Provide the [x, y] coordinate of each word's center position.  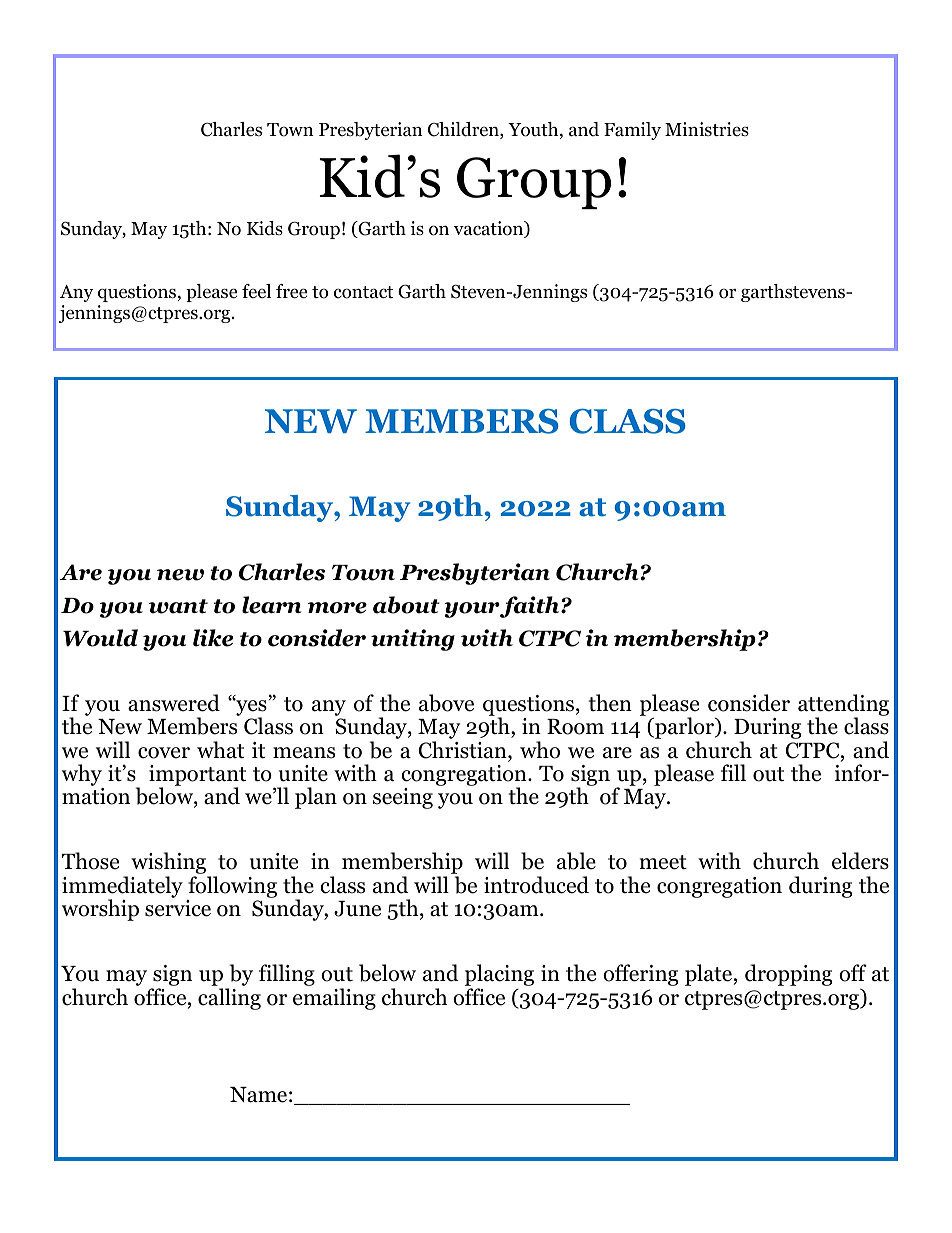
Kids [265, 228]
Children [464, 130]
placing [499, 976]
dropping [788, 975]
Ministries [707, 129]
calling [229, 999]
